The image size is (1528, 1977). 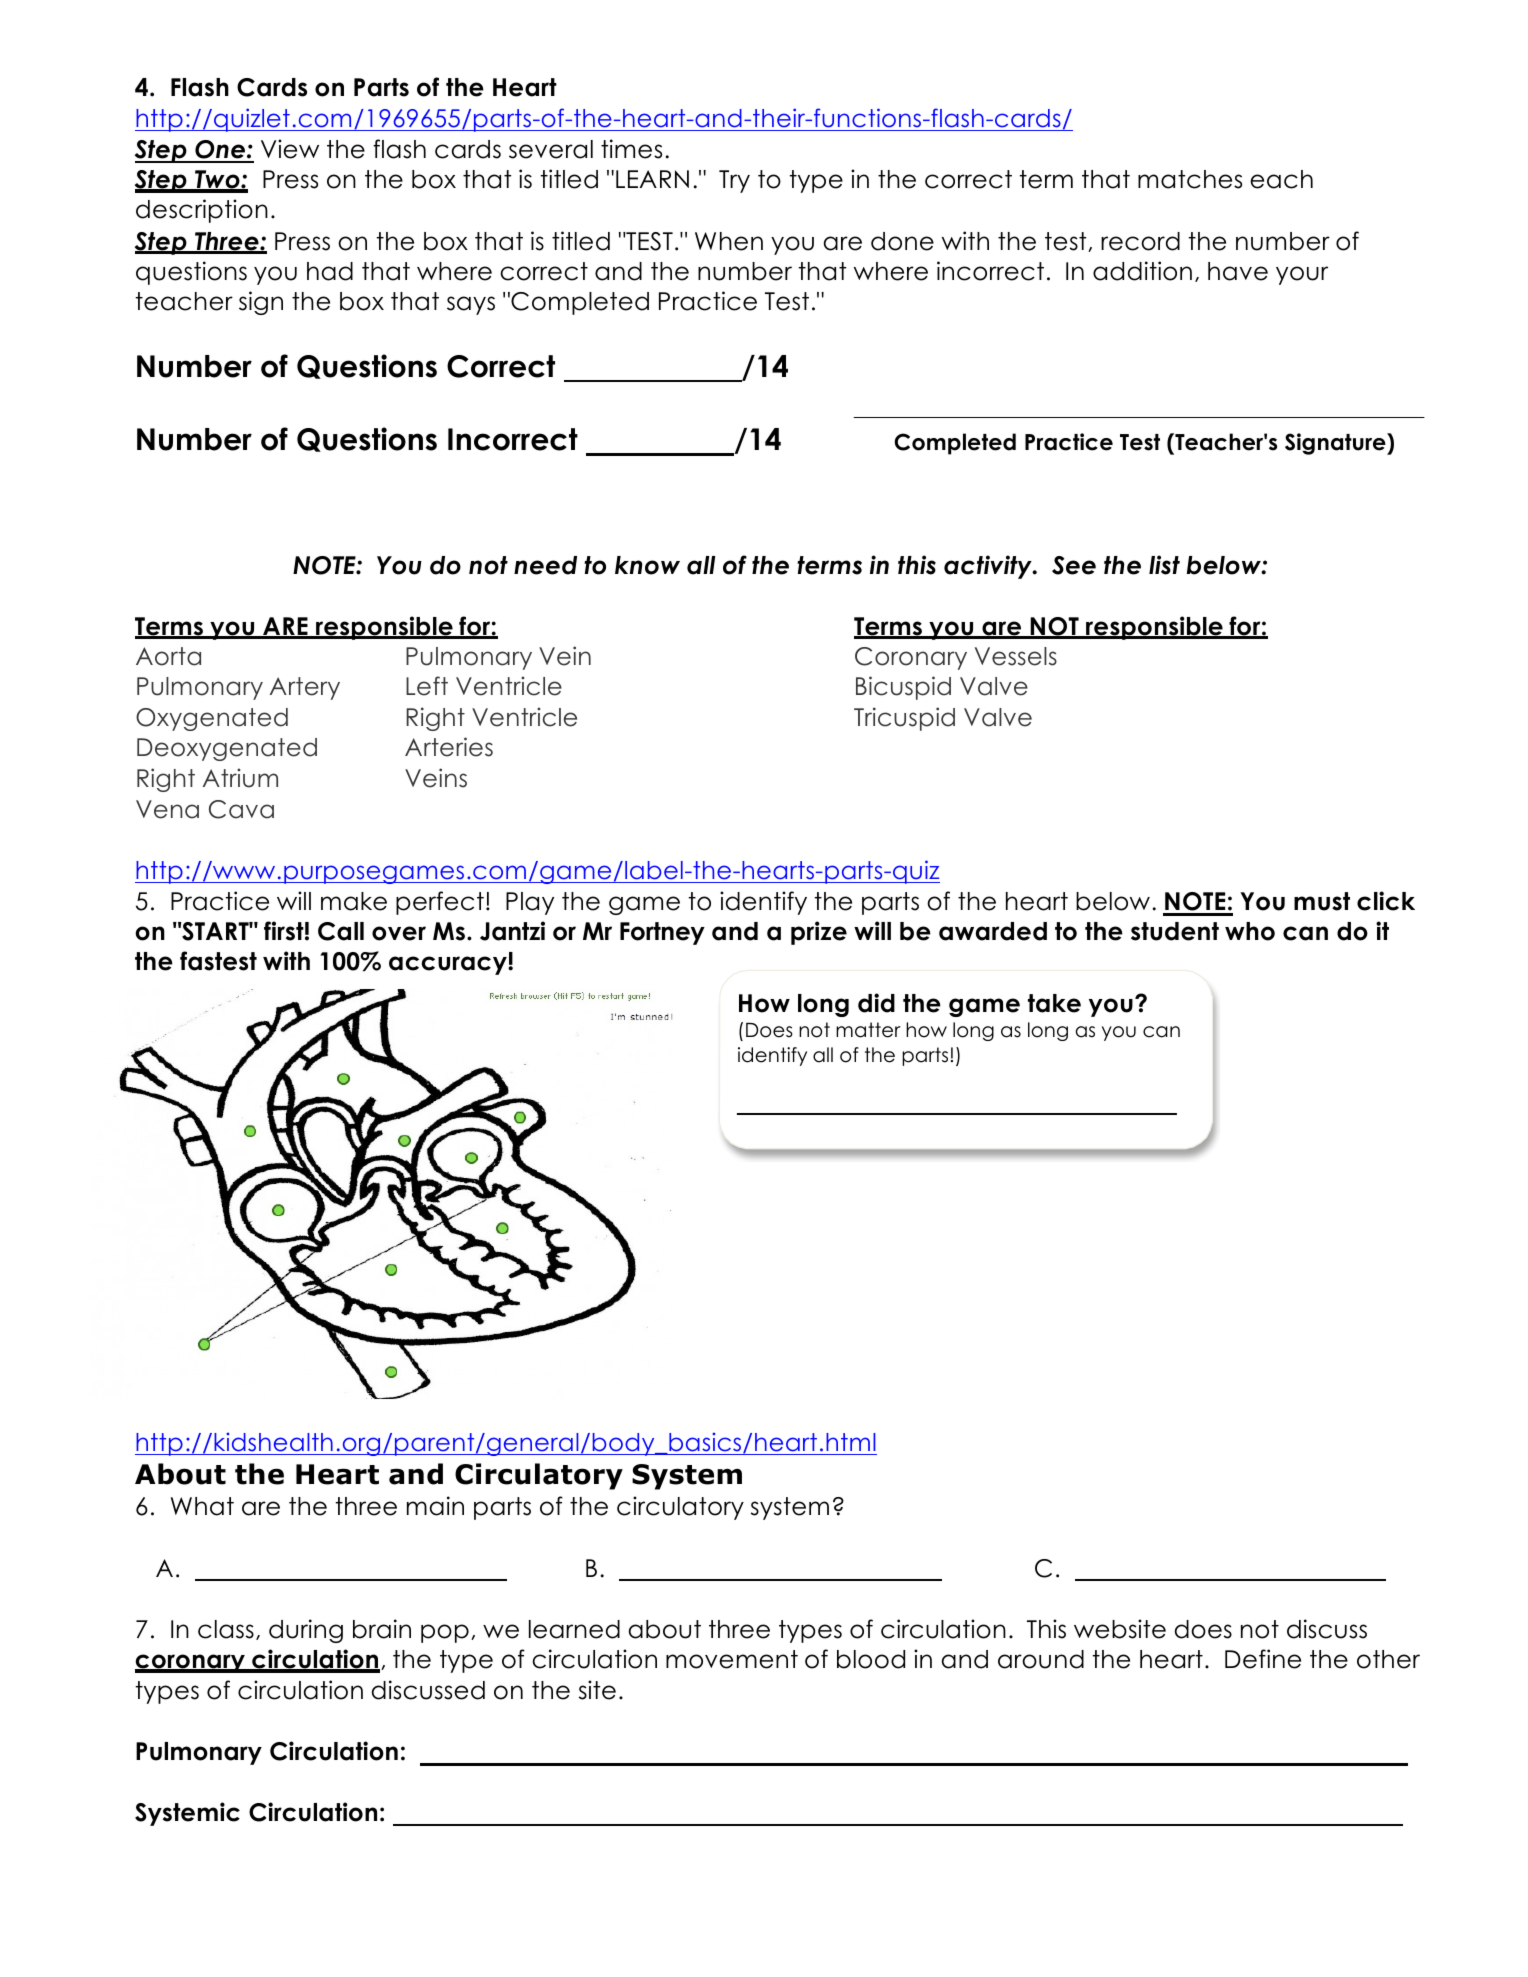 What do you see at coordinates (202, 1506) in the page?
I see `What` at bounding box center [202, 1506].
